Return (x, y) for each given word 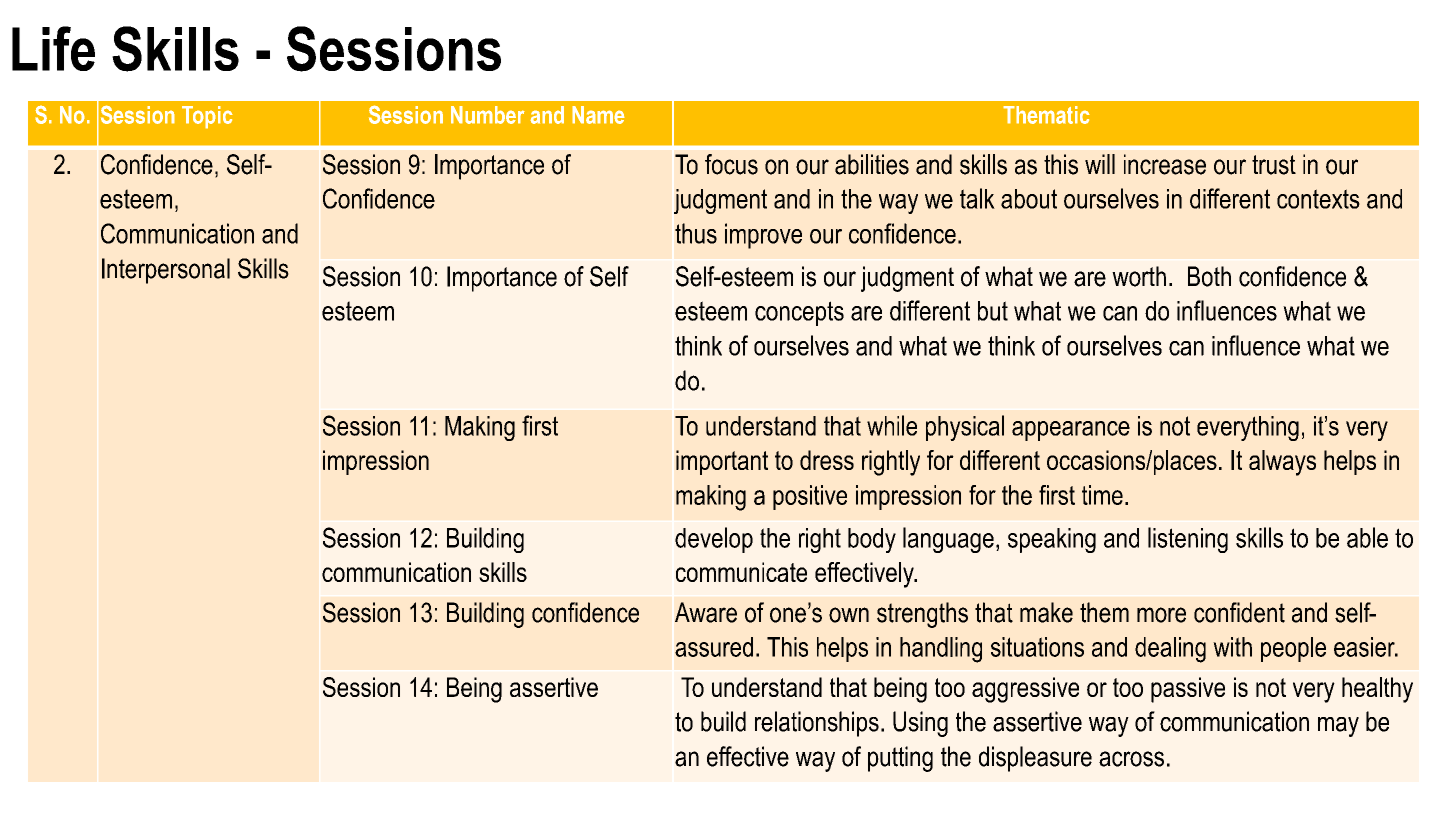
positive (810, 497)
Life (53, 48)
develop (714, 540)
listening (1188, 540)
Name (598, 115)
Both (1209, 276)
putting (900, 759)
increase (1165, 164)
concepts (799, 313)
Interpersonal (166, 271)
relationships (817, 724)
